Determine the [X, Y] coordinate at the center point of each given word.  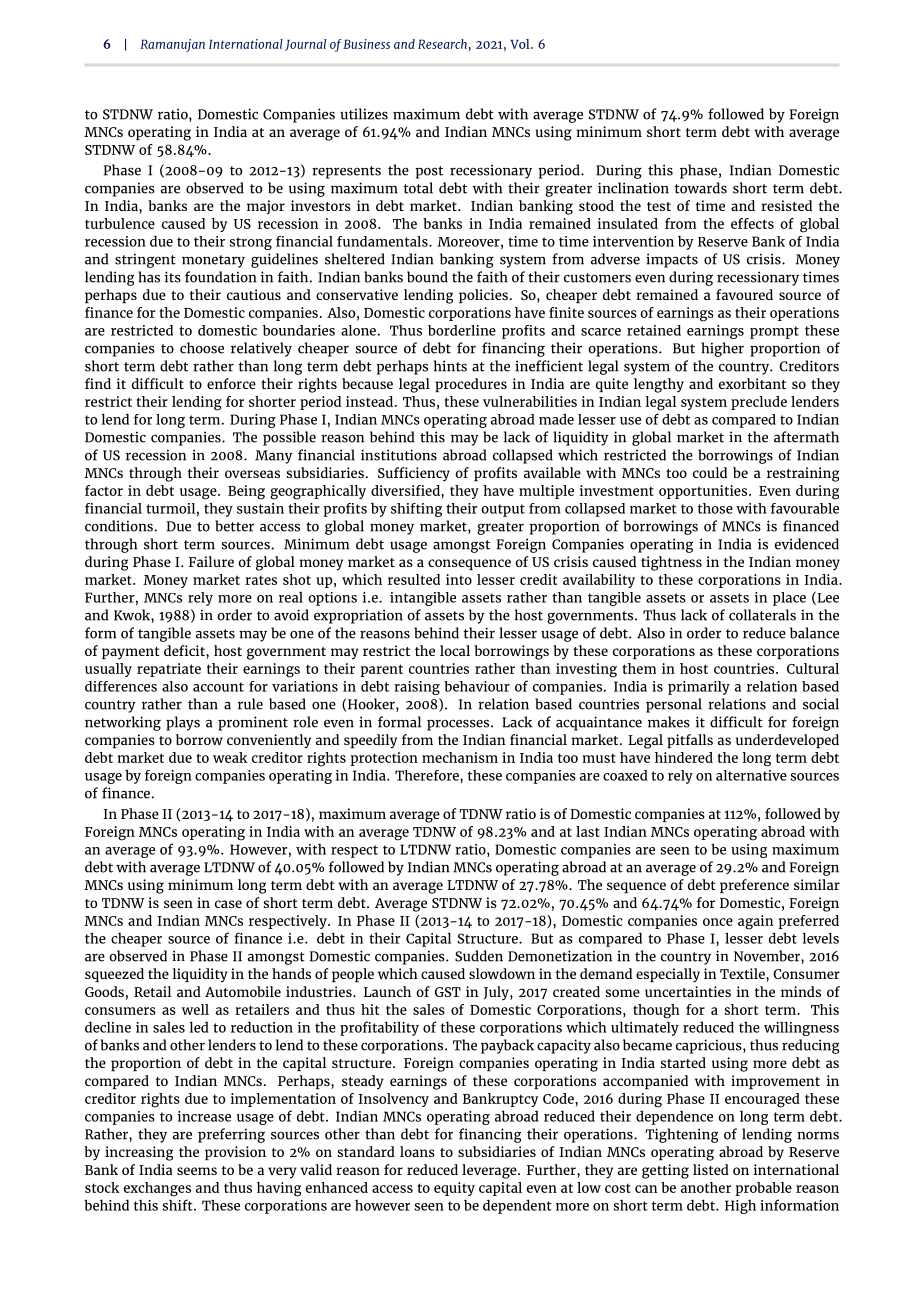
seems [197, 1171]
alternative [751, 775]
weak [230, 757]
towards [701, 188]
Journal [305, 45]
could [710, 472]
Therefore [428, 775]
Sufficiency [414, 474]
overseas [252, 474]
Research [442, 44]
